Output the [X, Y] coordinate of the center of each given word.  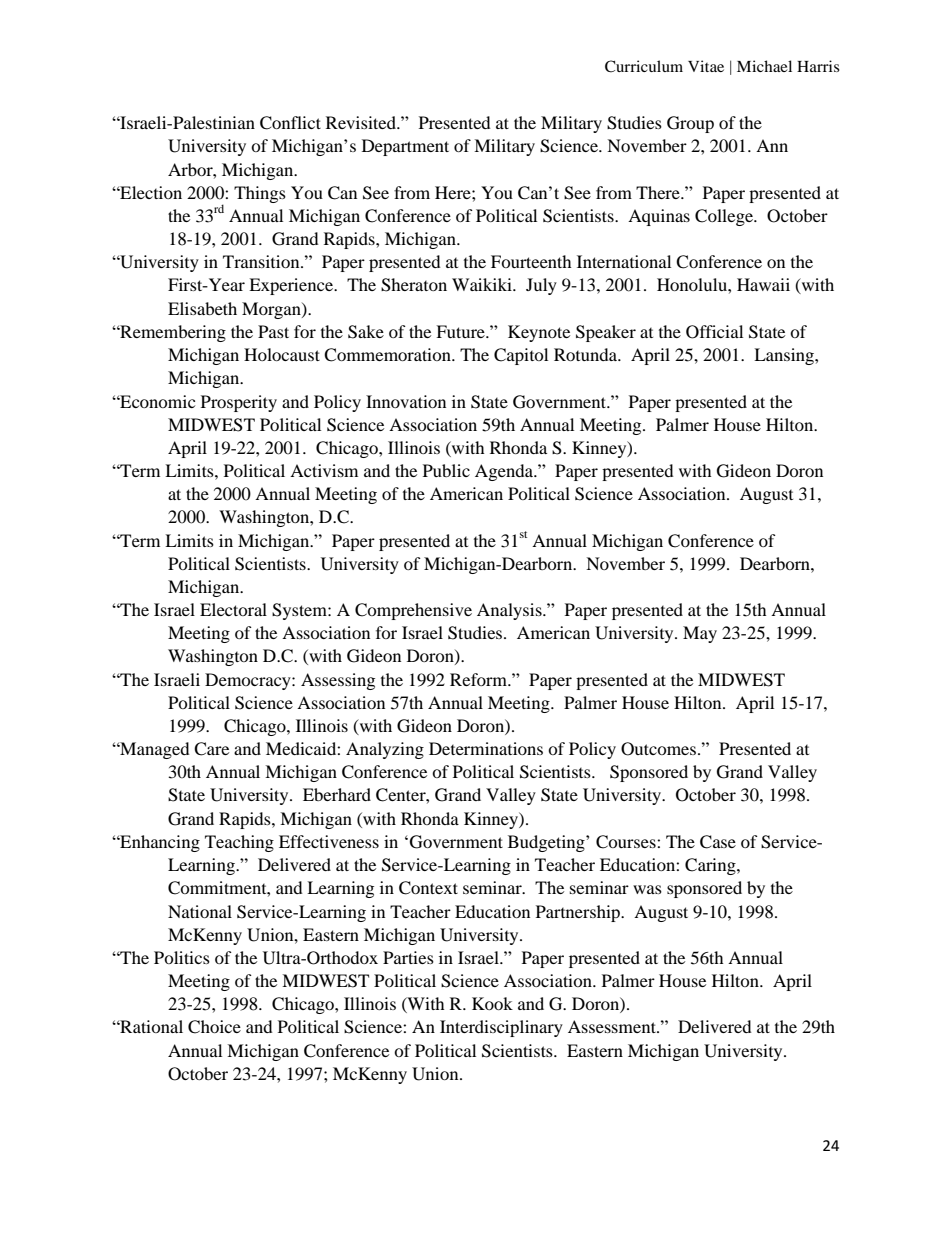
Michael [764, 66]
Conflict [290, 123]
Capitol [521, 356]
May [700, 634]
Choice [214, 1027]
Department [405, 147]
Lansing [785, 356]
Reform [479, 679]
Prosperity [239, 403]
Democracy [249, 681]
